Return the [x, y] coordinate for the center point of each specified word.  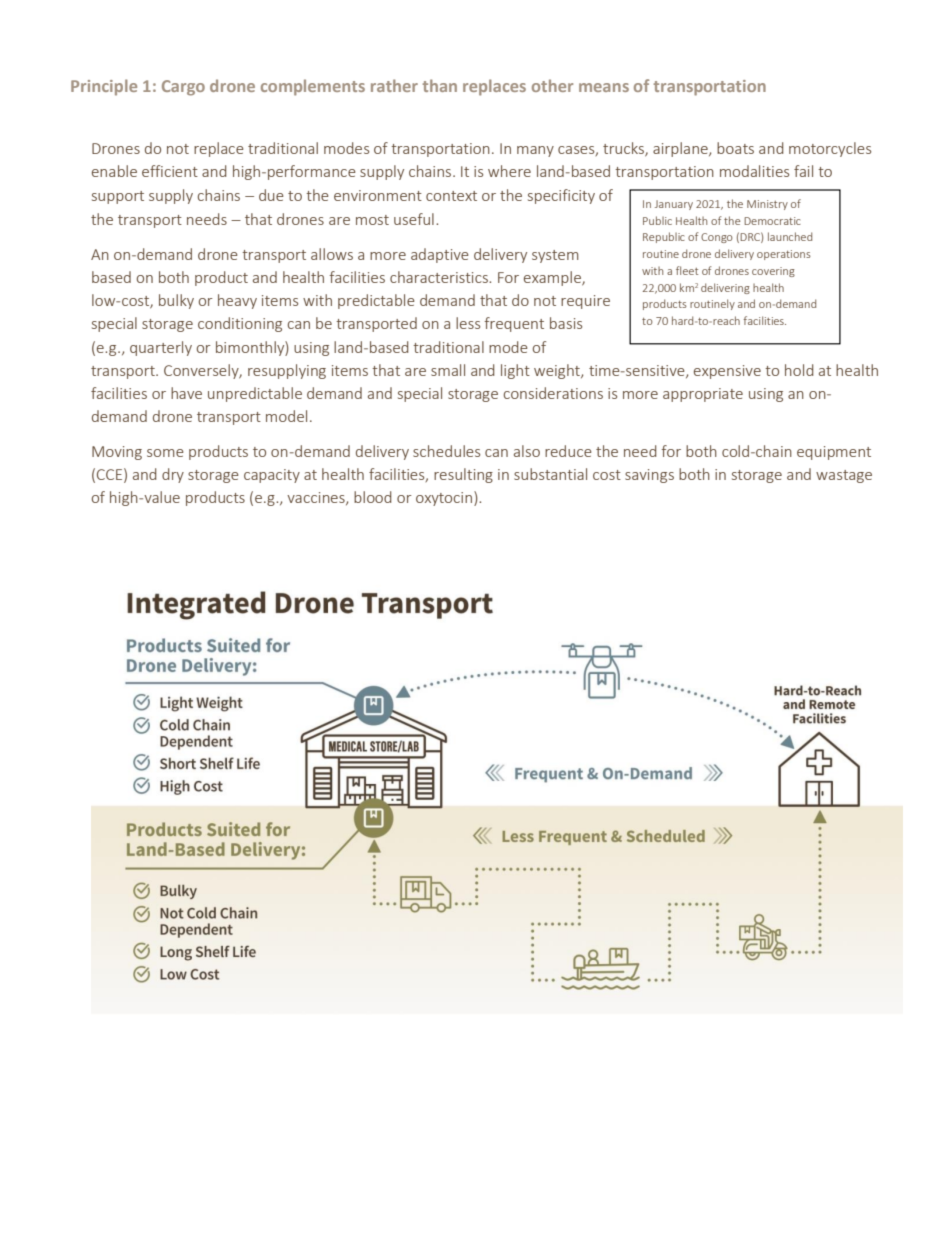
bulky [176, 301]
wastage [844, 476]
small [448, 370]
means [604, 87]
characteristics [440, 277]
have [186, 393]
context [451, 196]
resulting [463, 475]
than [440, 85]
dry [173, 475]
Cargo [183, 88]
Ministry [767, 205]
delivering [725, 288]
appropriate [703, 395]
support [118, 197]
